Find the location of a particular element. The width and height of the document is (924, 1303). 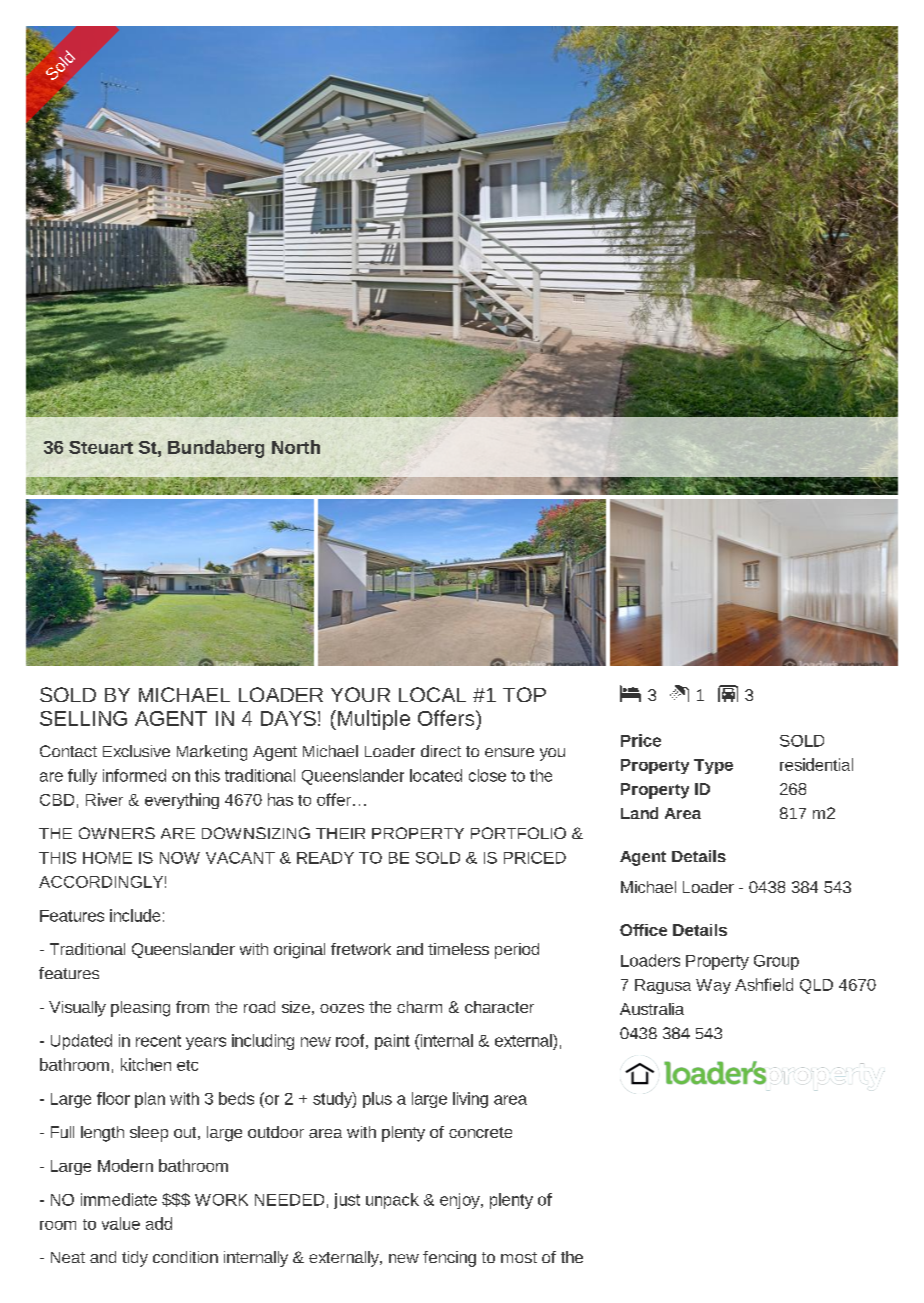

direct is located at coordinates (441, 751).
